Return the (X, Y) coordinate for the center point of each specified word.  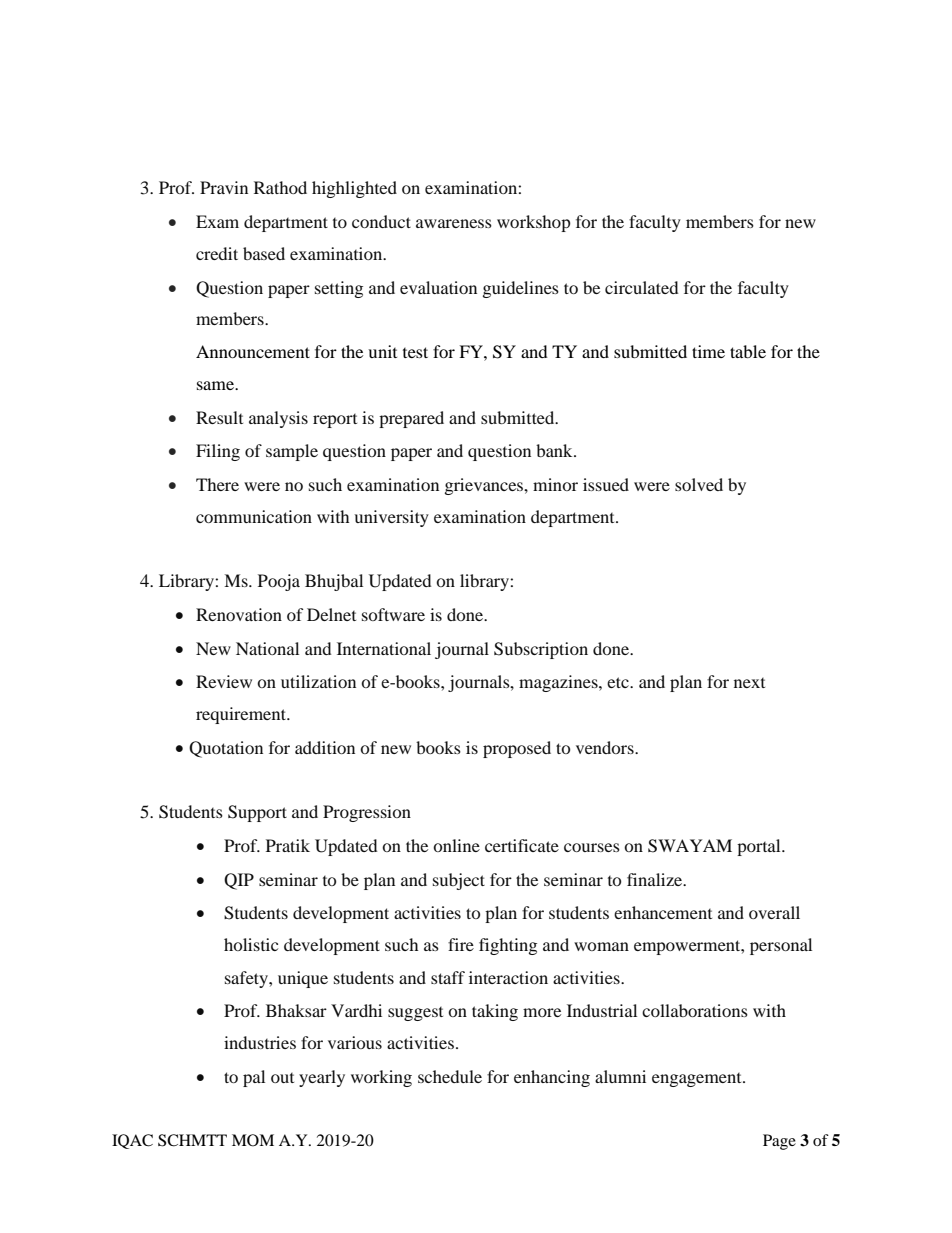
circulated (642, 287)
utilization (318, 681)
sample (292, 452)
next (749, 683)
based (264, 253)
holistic (251, 944)
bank (555, 450)
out (282, 1078)
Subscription (541, 650)
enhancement (663, 912)
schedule (450, 1076)
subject (459, 881)
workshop (534, 223)
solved (699, 484)
